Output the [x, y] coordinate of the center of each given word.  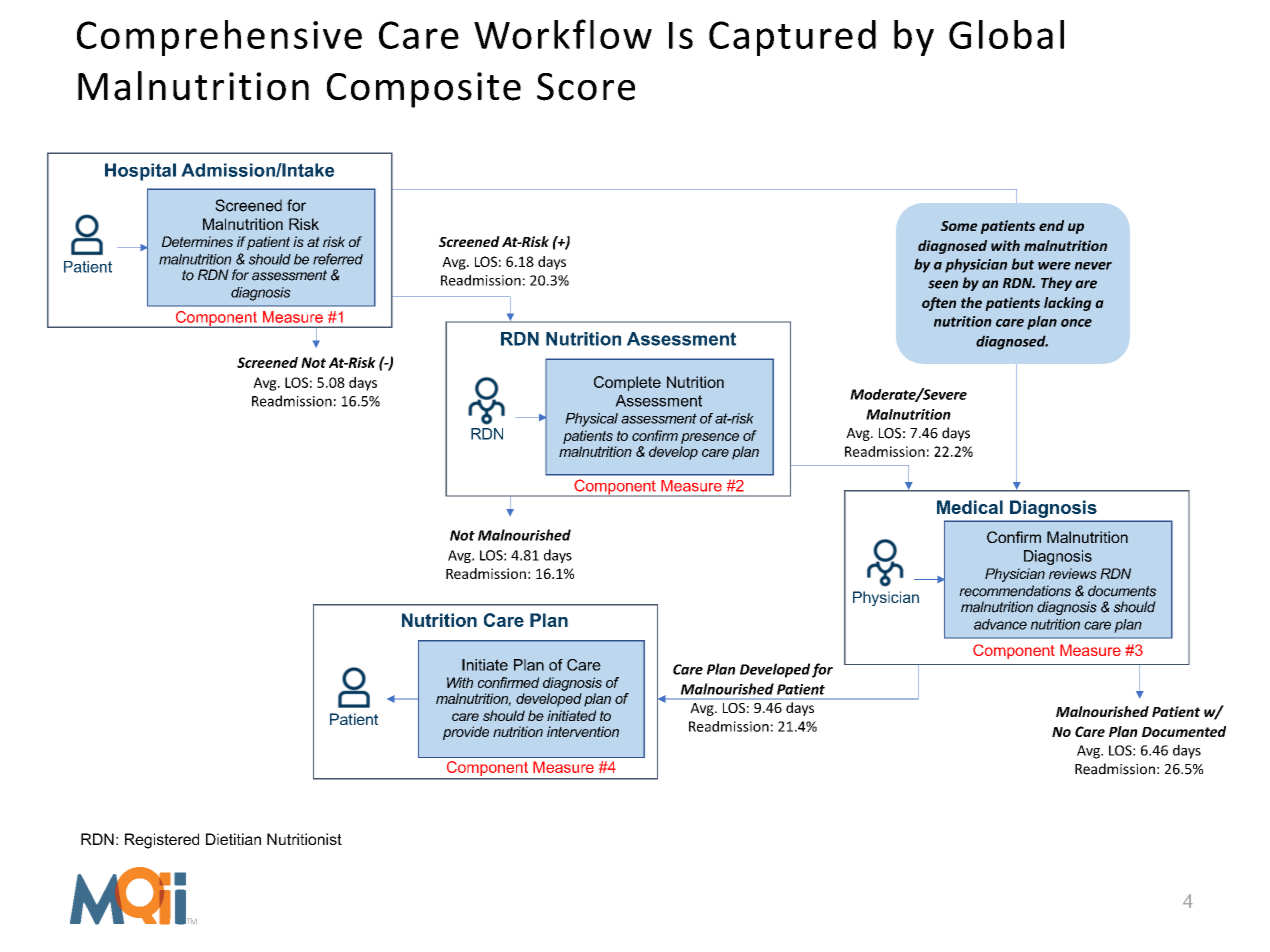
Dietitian [233, 839]
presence [710, 438]
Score [586, 87]
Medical [970, 507]
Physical [591, 420]
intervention [583, 731]
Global [1006, 34]
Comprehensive [219, 38]
